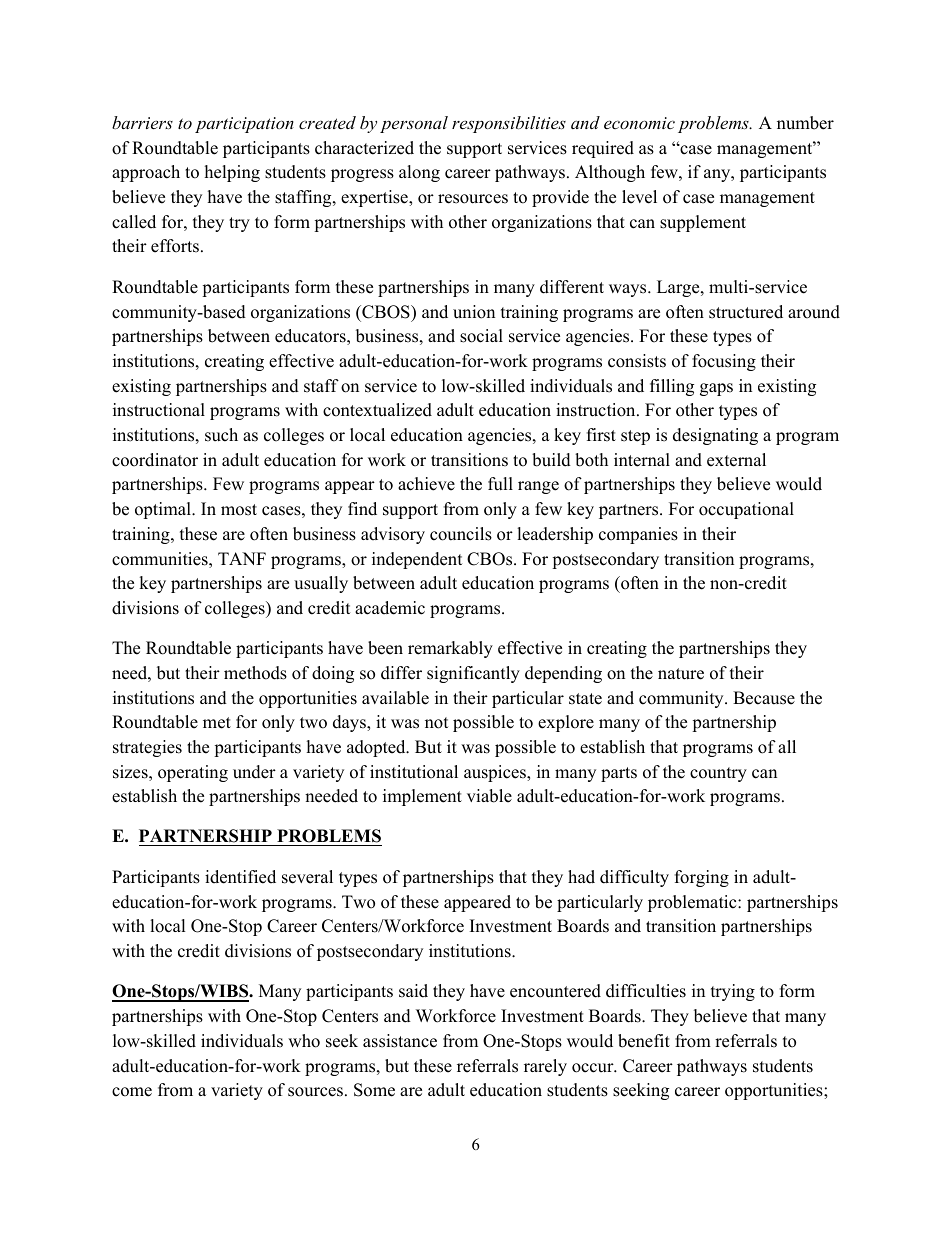 Image resolution: width=952 pixels, height=1233 pixels. Describe the element at coordinates (242, 558) in the screenshot. I see `TANF` at that location.
